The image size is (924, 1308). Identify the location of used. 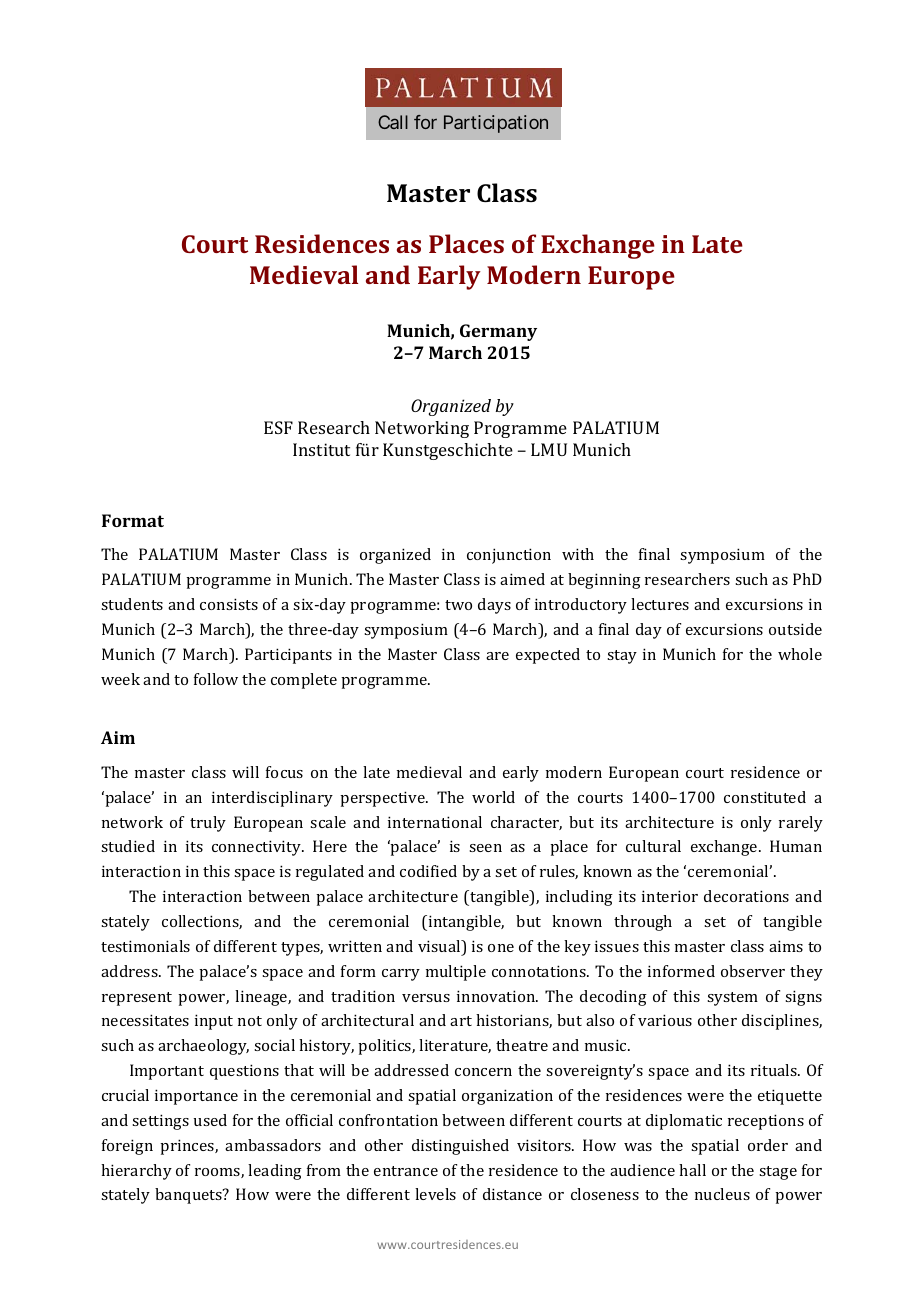
(210, 1120).
